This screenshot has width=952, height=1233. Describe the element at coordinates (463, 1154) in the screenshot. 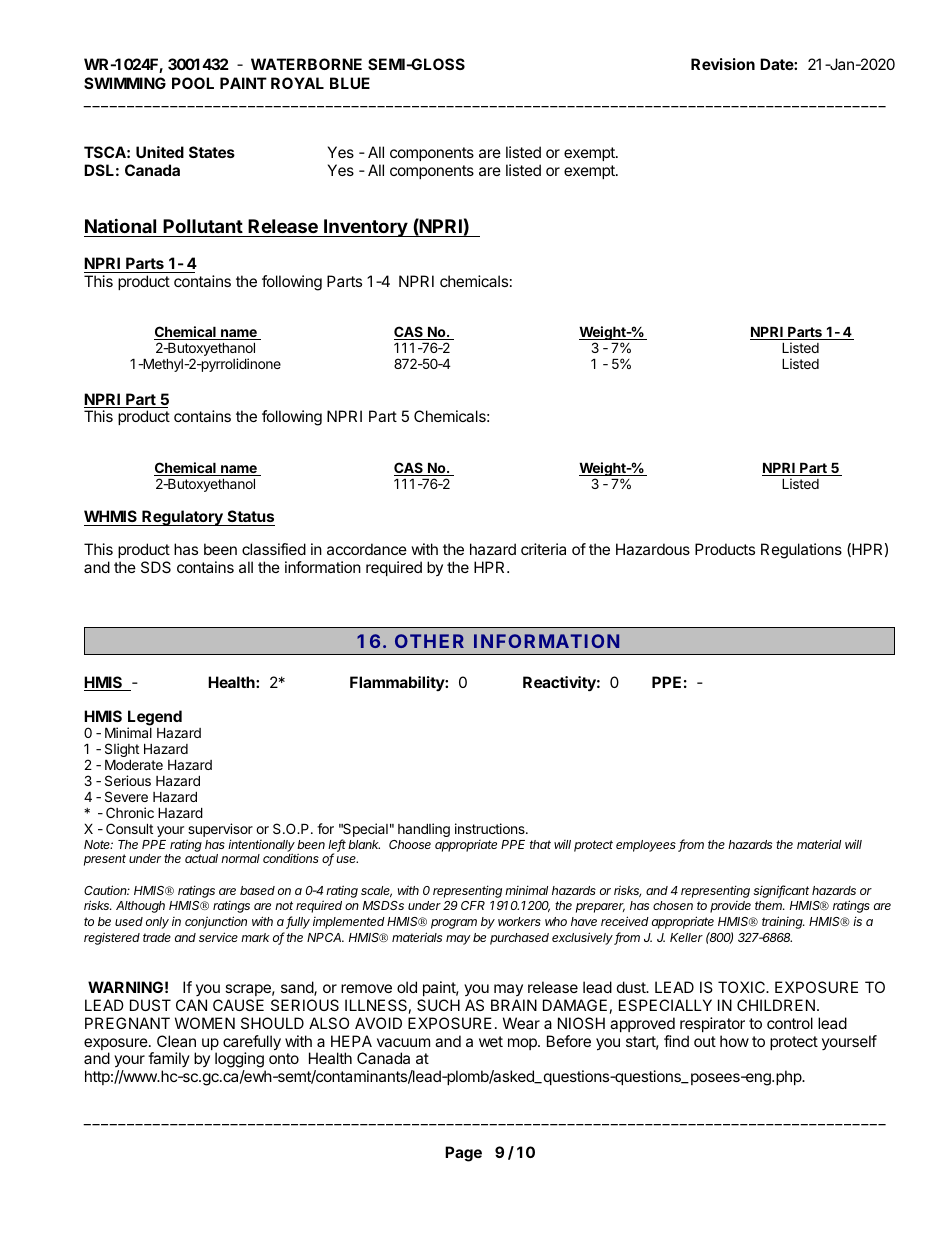

I see `Page` at that location.
